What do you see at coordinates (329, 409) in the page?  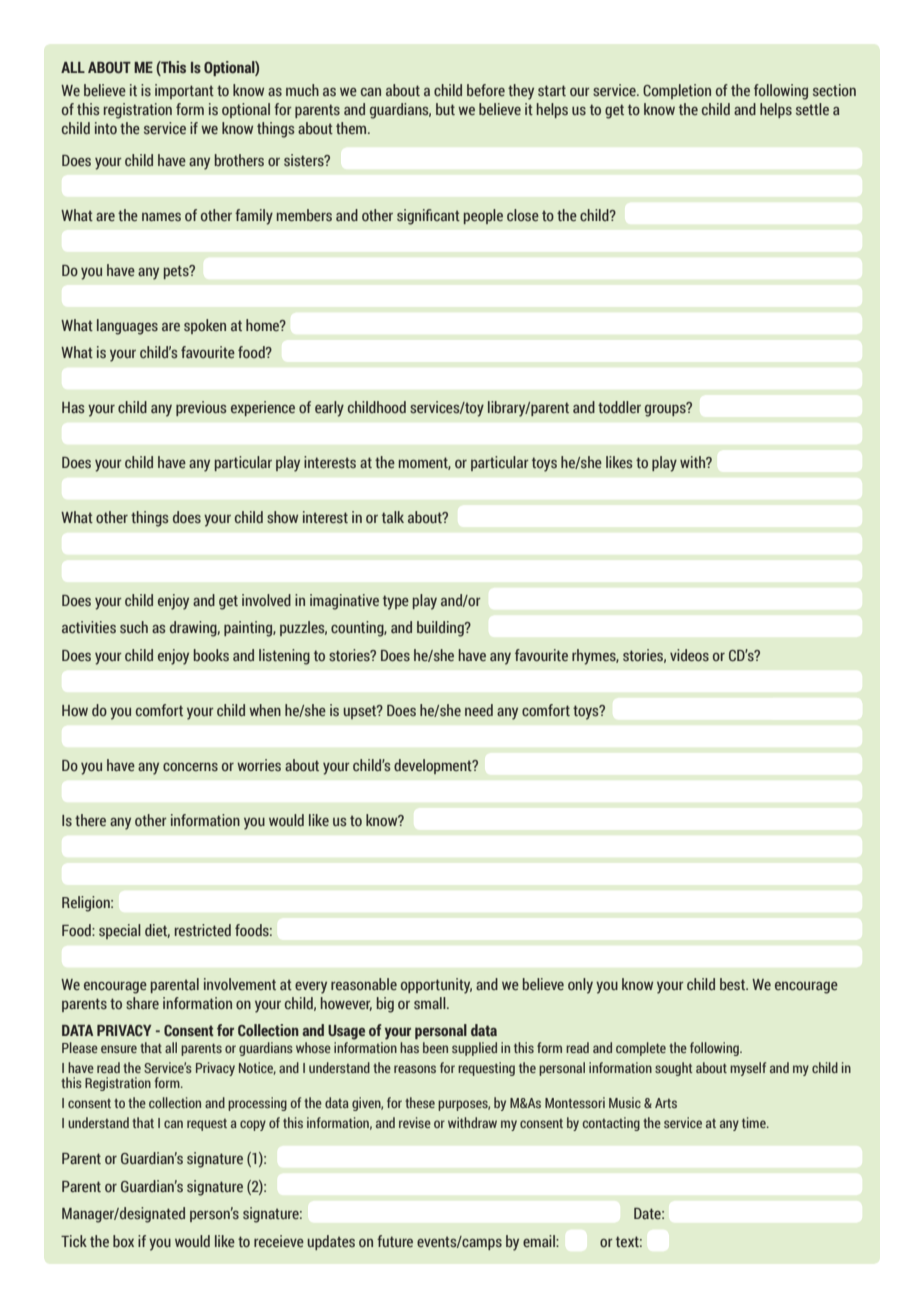 I see `early` at bounding box center [329, 409].
